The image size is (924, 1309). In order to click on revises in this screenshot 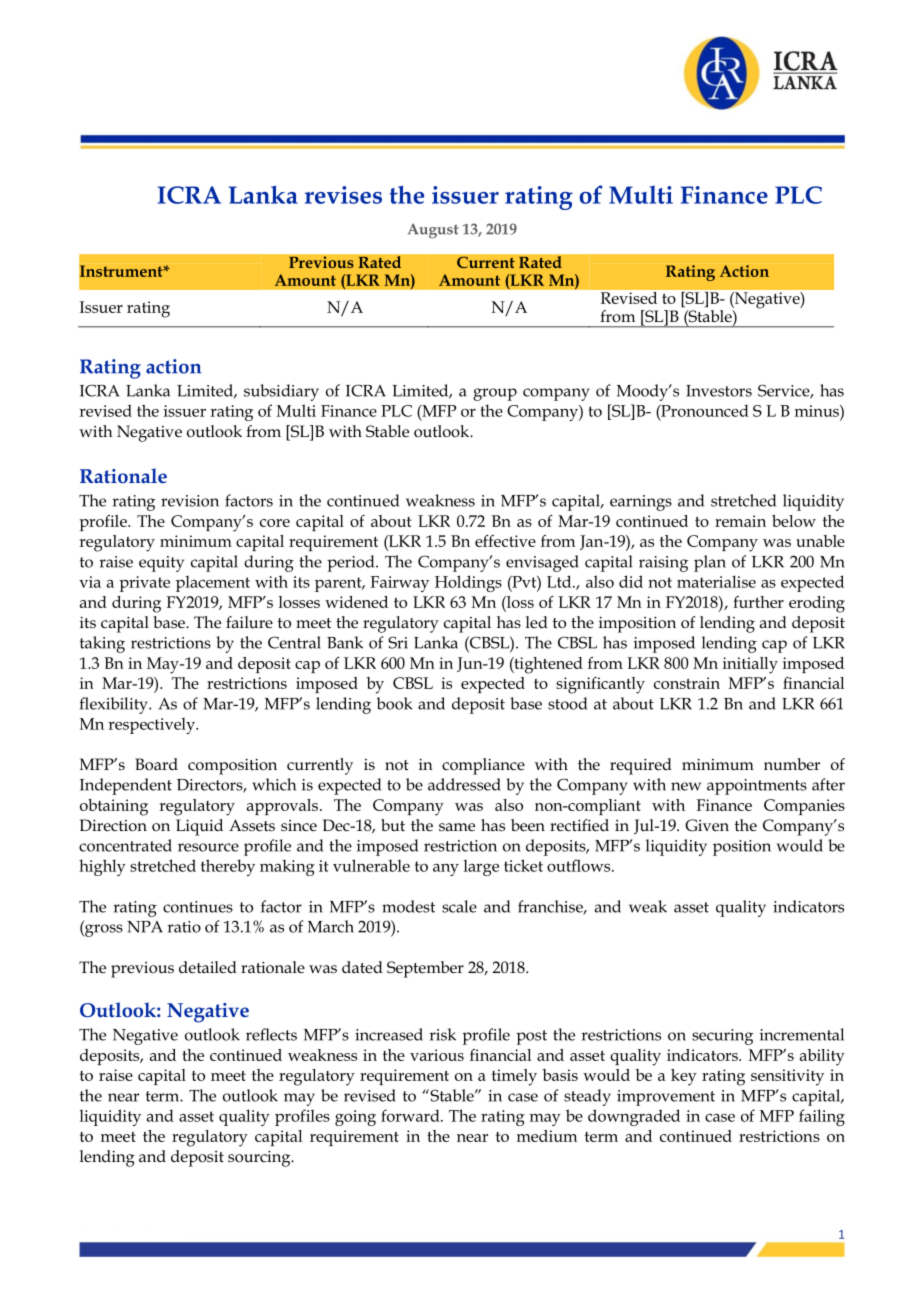, I will do `click(343, 195)`.
